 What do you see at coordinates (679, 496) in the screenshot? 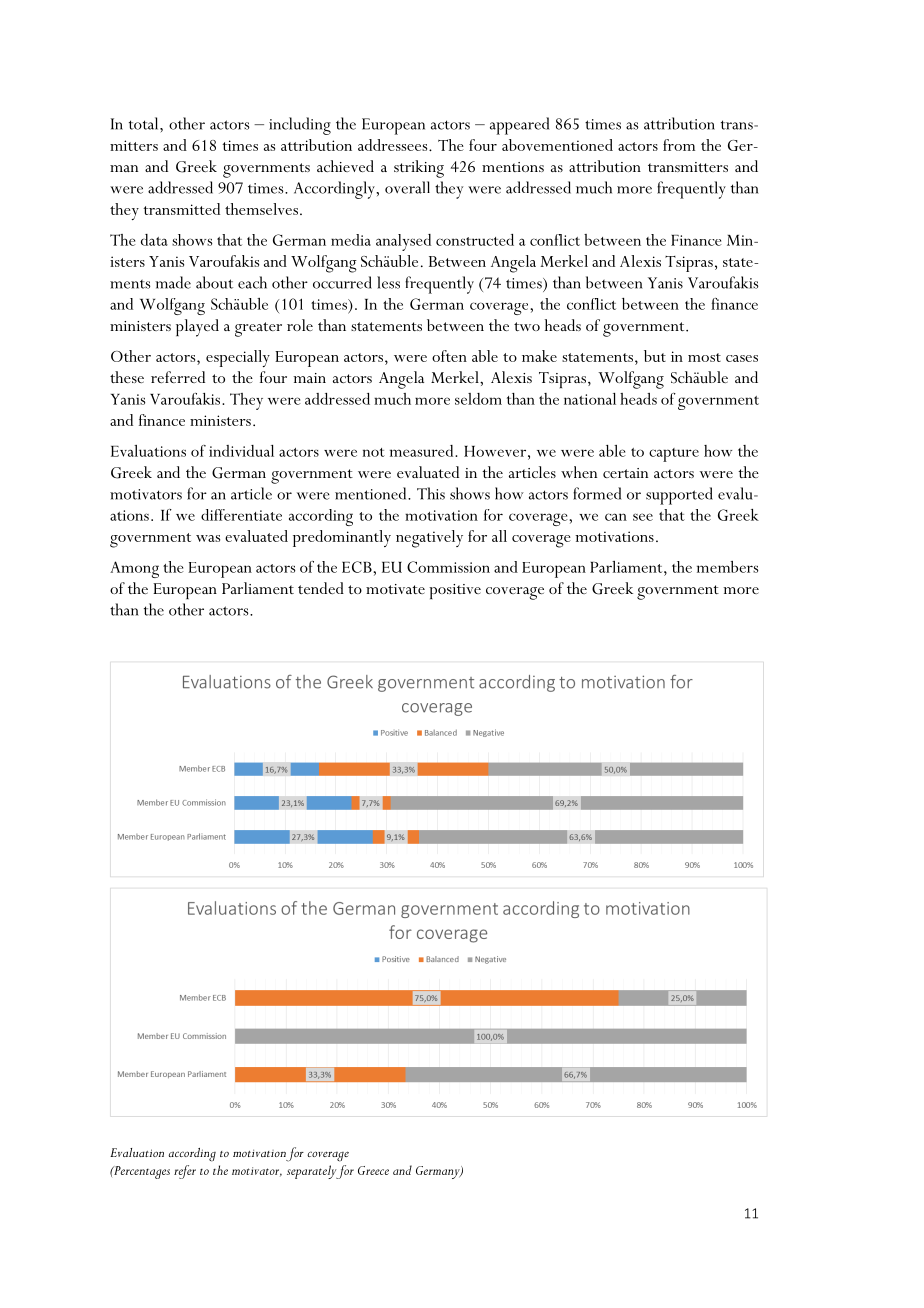
I see `supported` at bounding box center [679, 496].
